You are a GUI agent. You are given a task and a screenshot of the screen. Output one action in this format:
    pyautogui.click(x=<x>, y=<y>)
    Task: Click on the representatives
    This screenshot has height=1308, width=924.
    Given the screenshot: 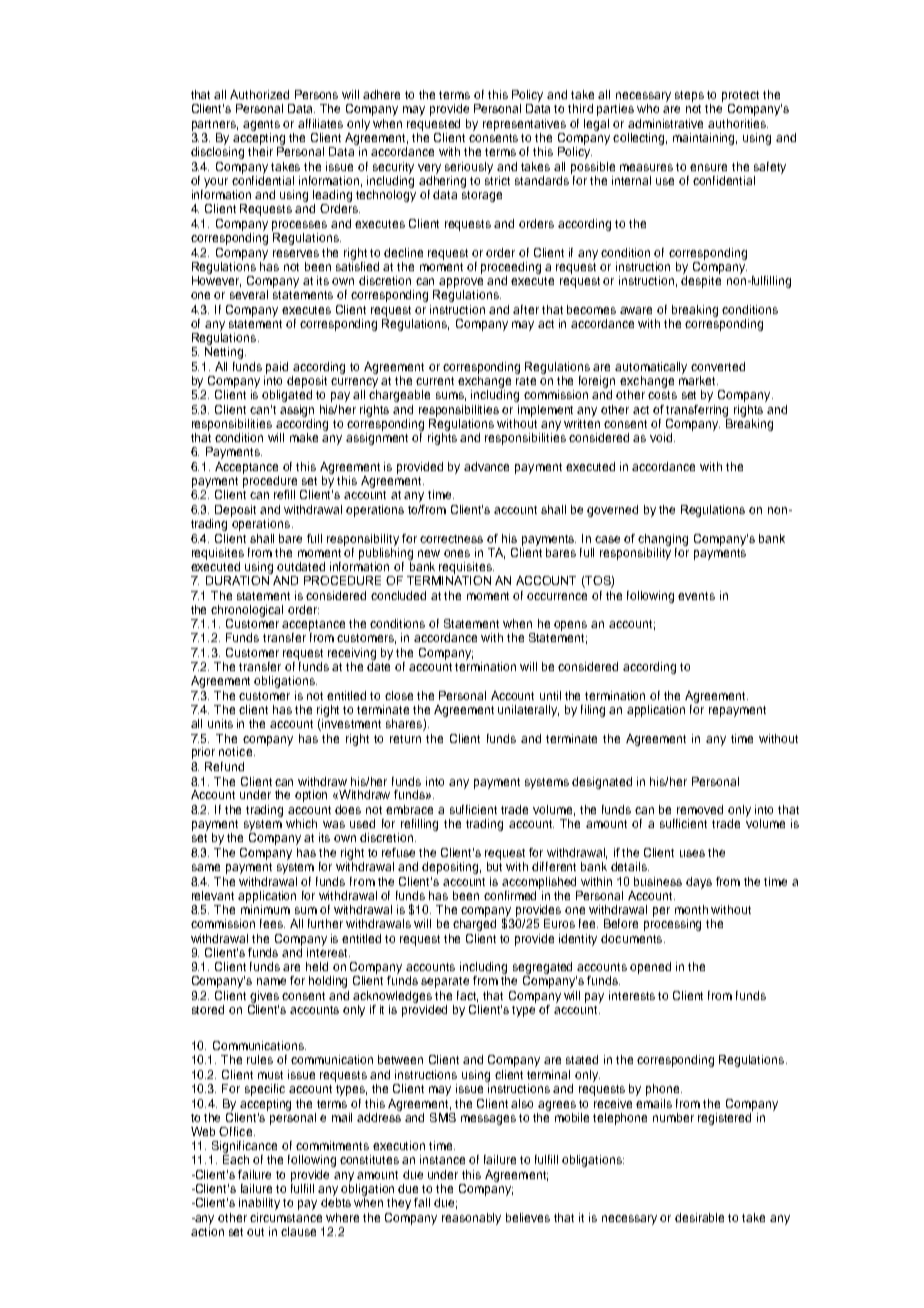 What is the action you would take?
    pyautogui.click(x=524, y=125)
